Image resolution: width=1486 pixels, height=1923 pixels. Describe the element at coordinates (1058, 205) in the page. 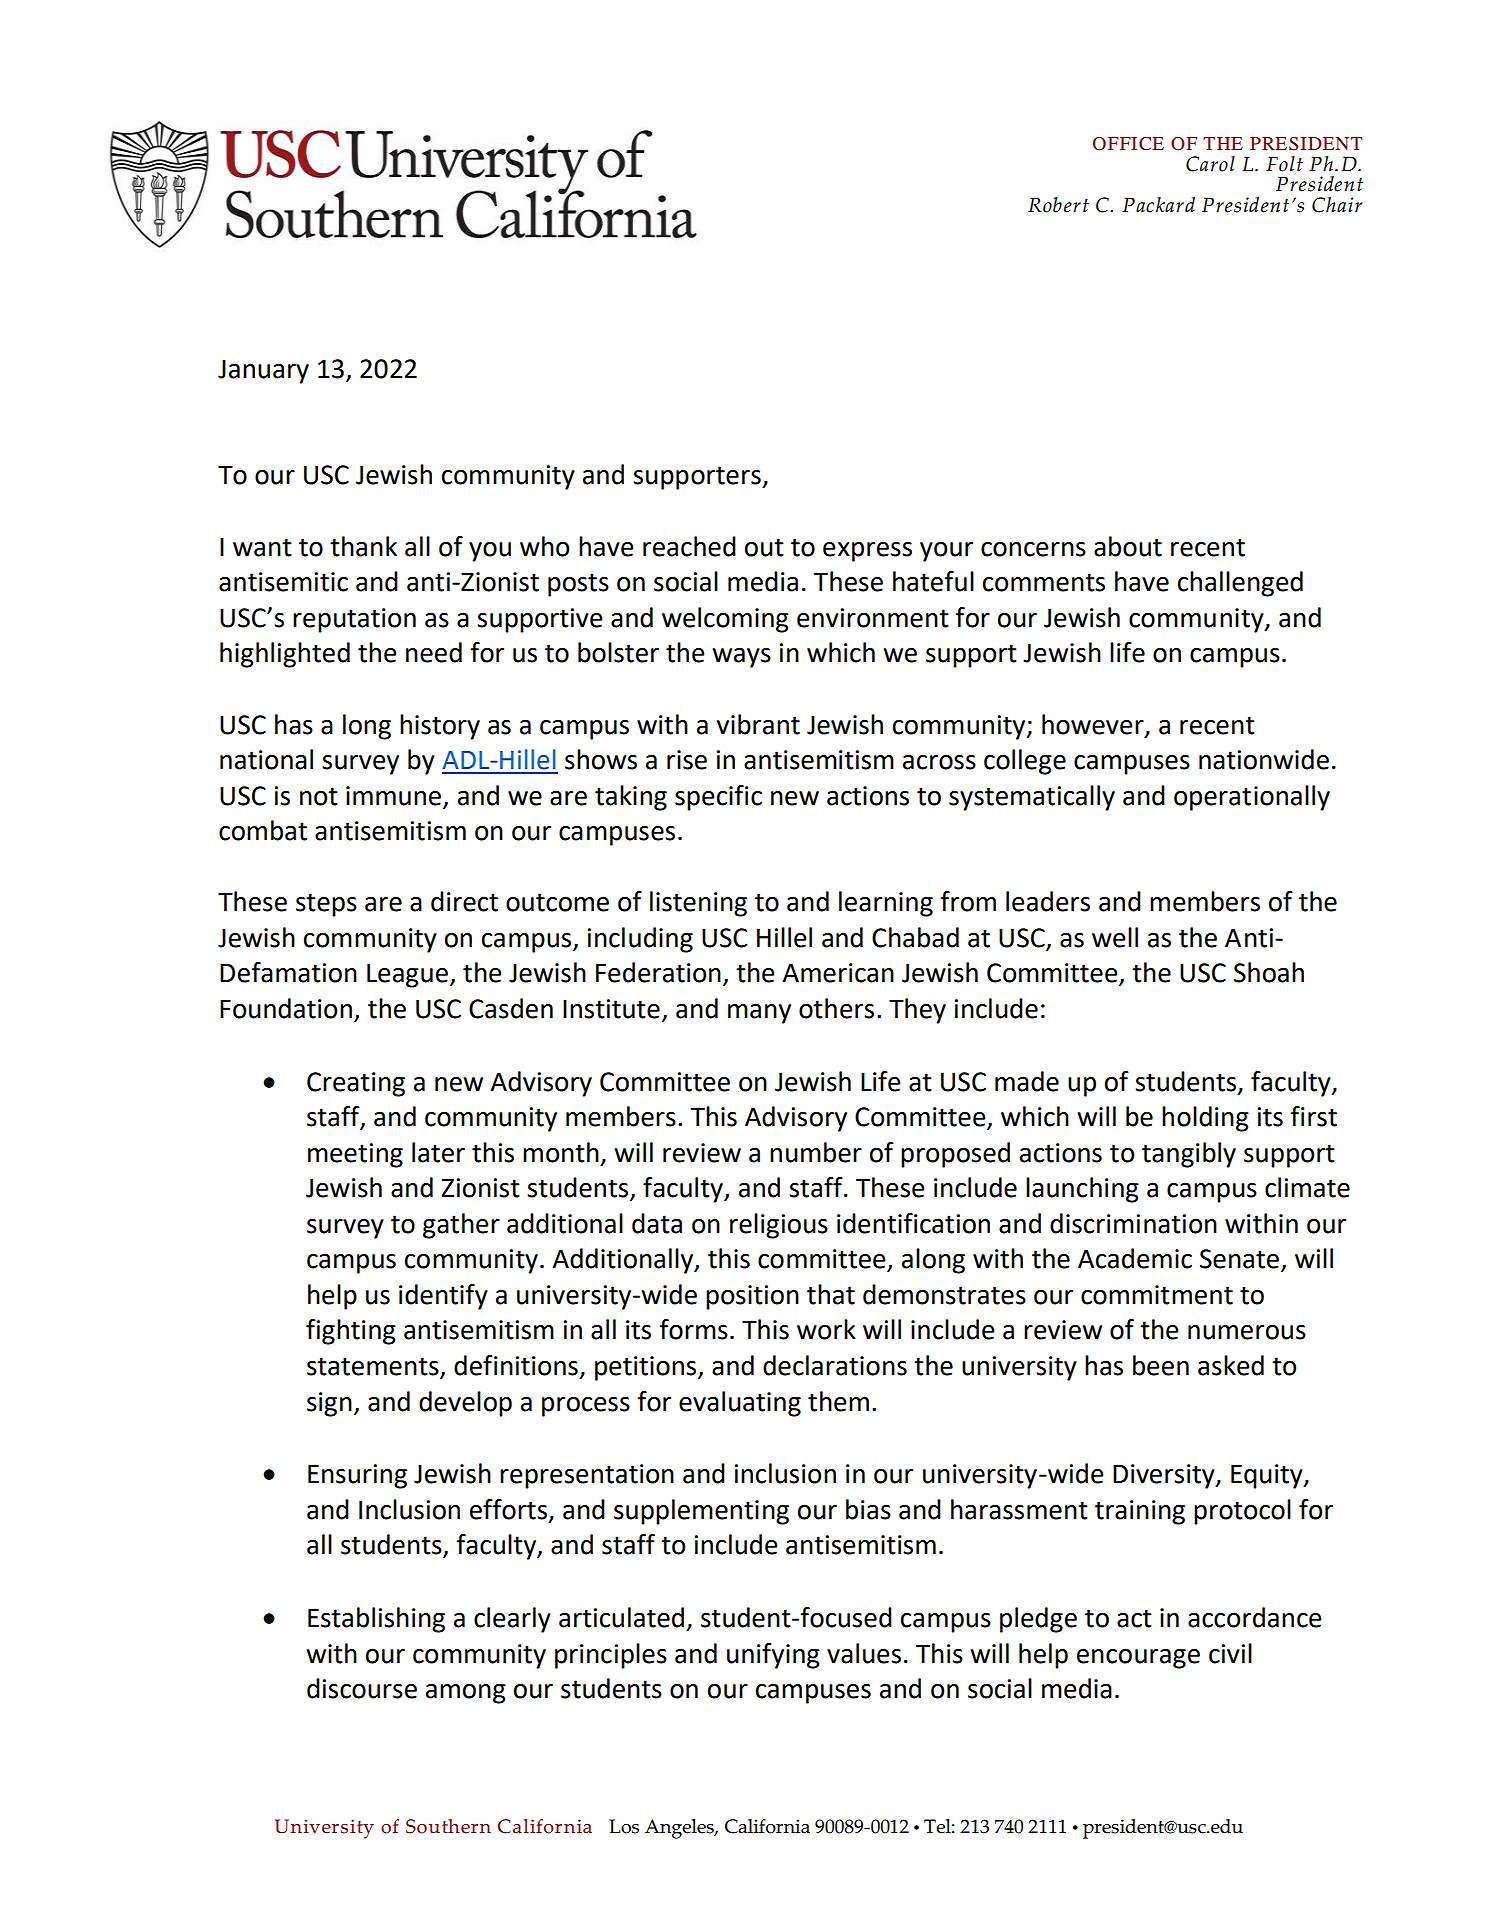

I see `Robert` at that location.
